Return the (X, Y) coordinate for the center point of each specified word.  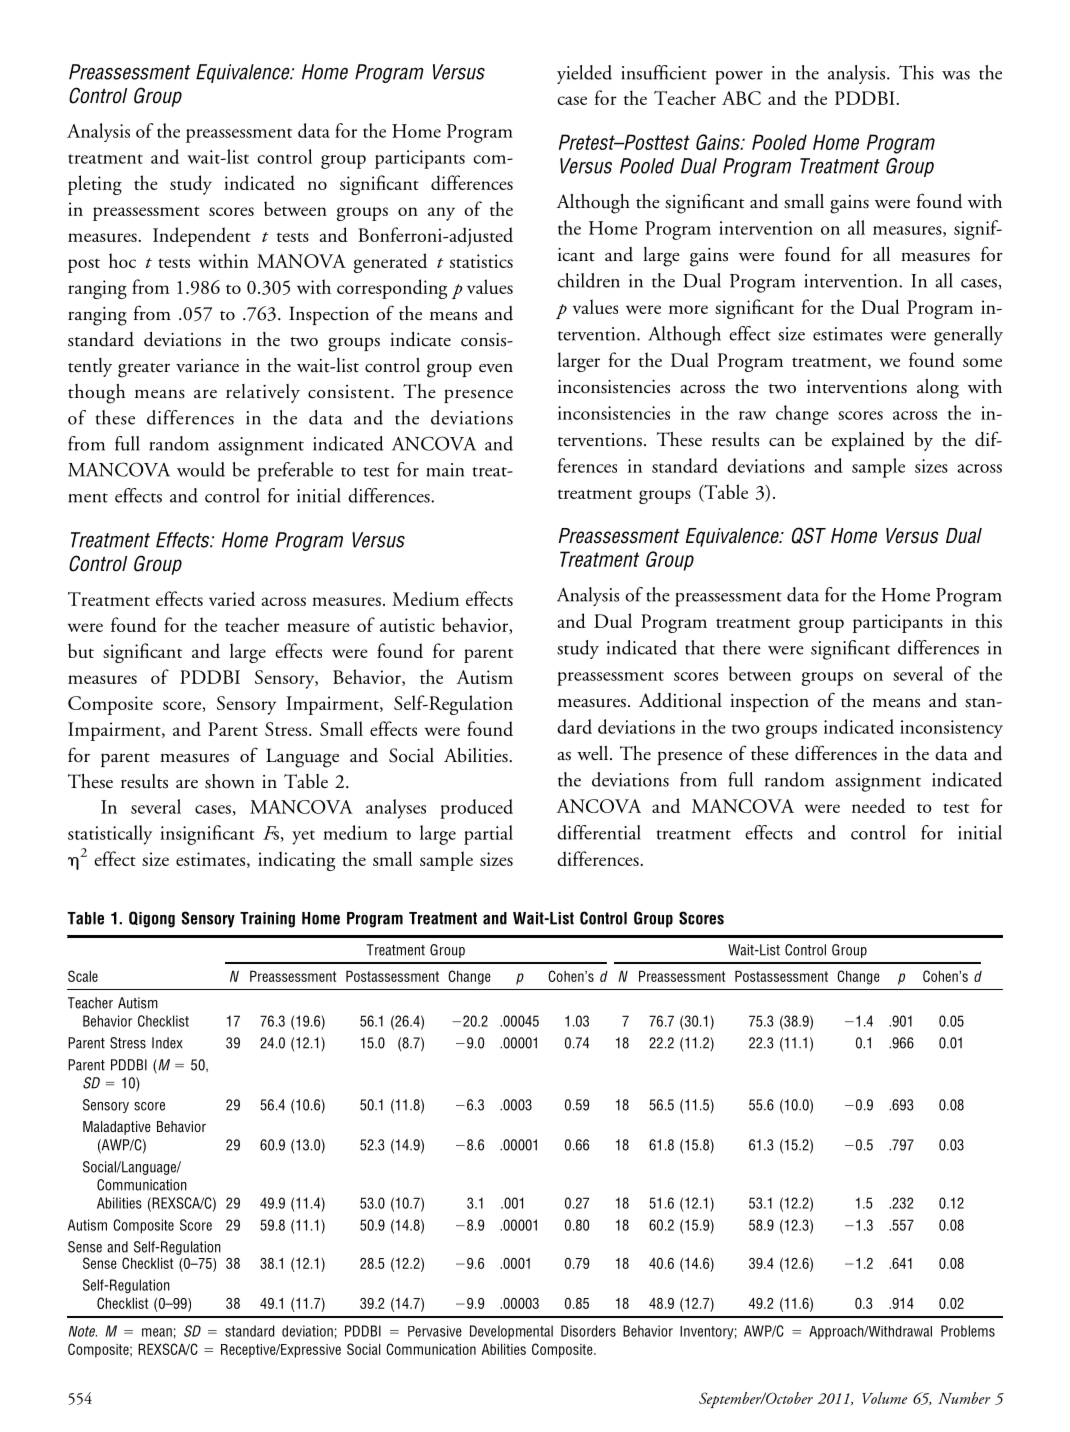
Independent (202, 237)
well (594, 753)
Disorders (588, 1331)
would (201, 469)
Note (83, 1331)
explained (868, 441)
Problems (968, 1331)
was (956, 75)
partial (488, 835)
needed (878, 805)
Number (964, 1398)
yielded (584, 74)
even (496, 368)
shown (230, 781)
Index (167, 1043)
